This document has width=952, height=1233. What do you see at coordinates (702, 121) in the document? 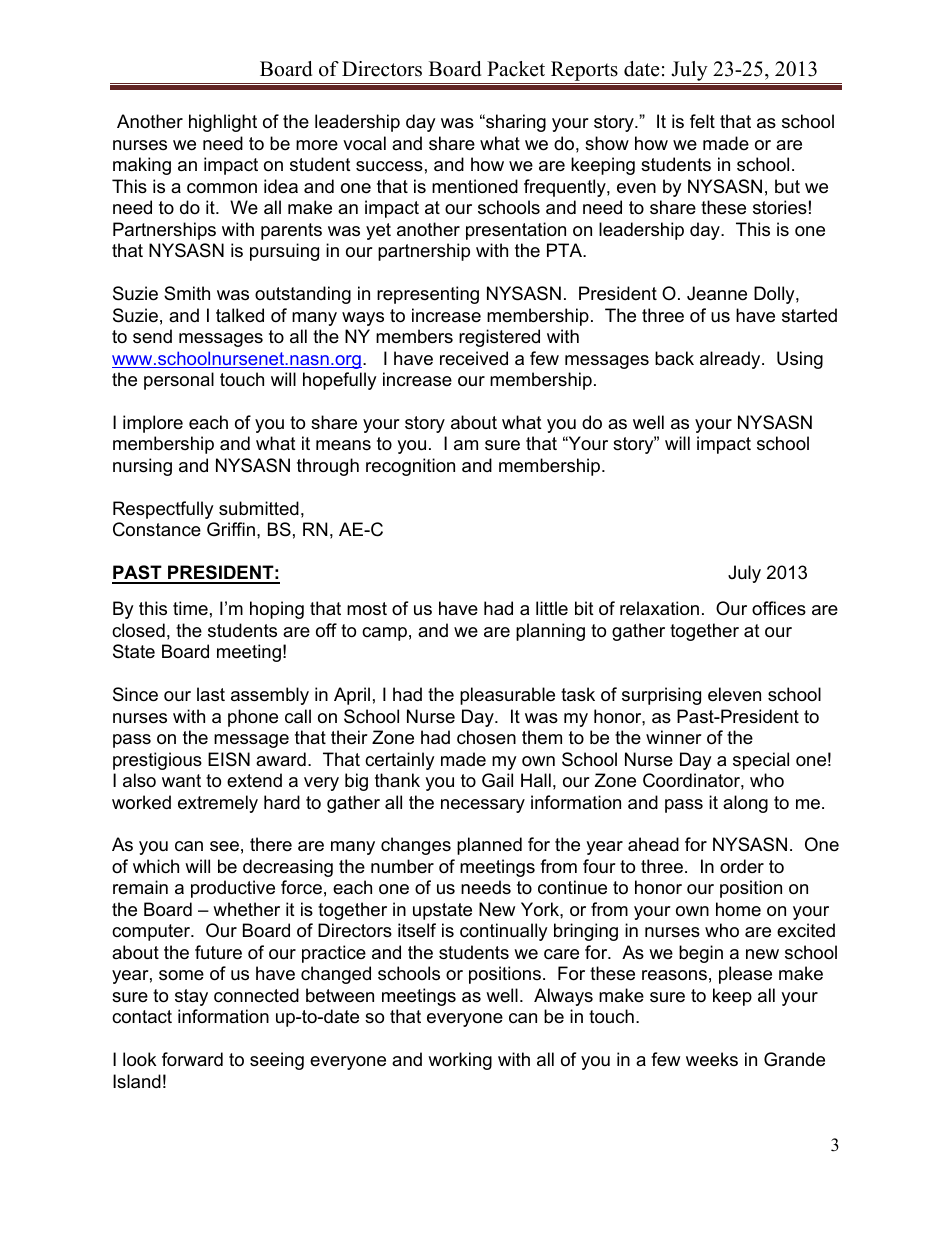
I see `felt` at bounding box center [702, 121].
